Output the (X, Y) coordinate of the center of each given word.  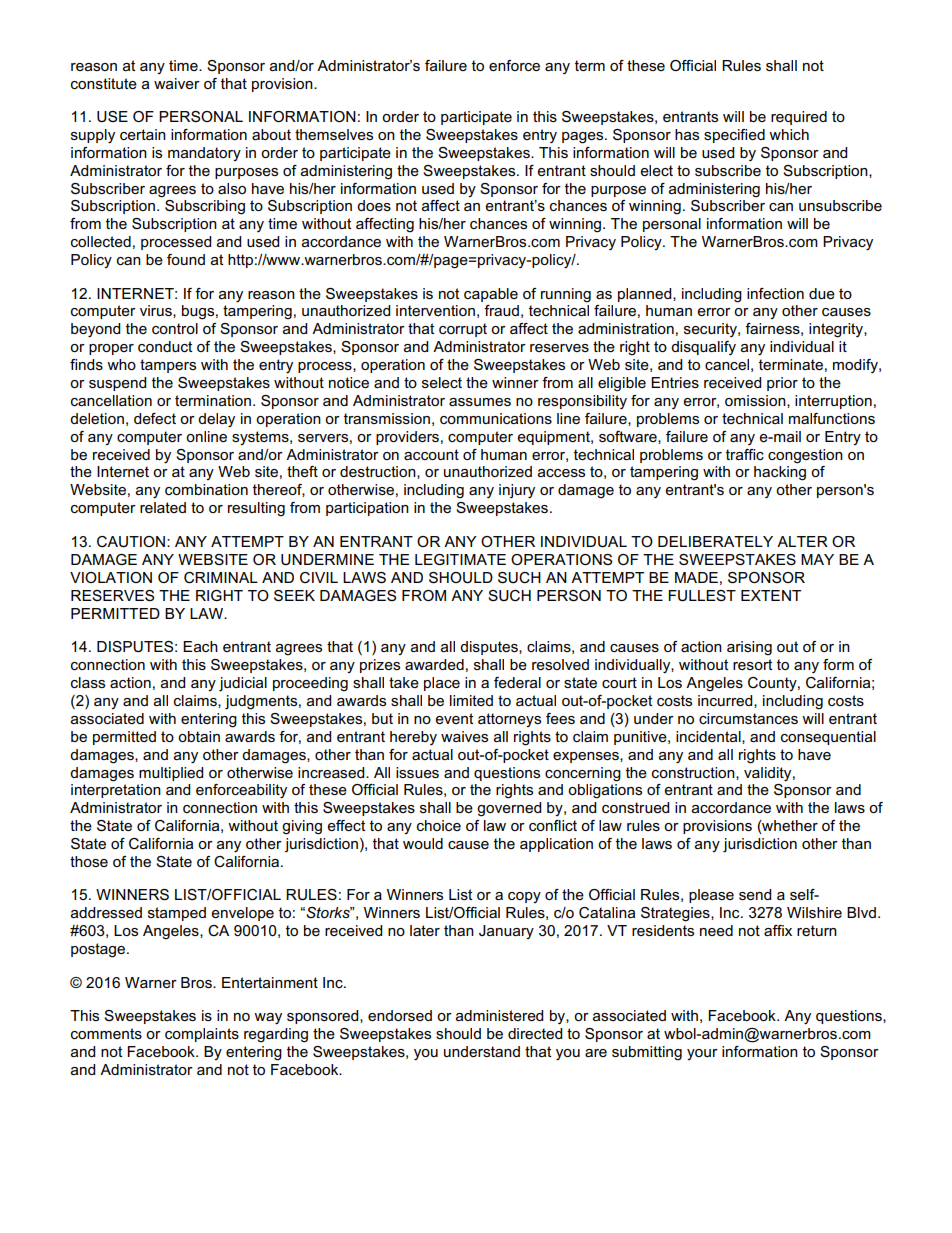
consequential (828, 738)
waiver (177, 83)
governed (509, 809)
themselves (334, 134)
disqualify (703, 348)
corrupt (463, 330)
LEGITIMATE (460, 559)
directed (535, 1033)
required (799, 118)
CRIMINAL (221, 578)
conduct (165, 346)
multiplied (171, 774)
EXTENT (771, 595)
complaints (202, 1035)
